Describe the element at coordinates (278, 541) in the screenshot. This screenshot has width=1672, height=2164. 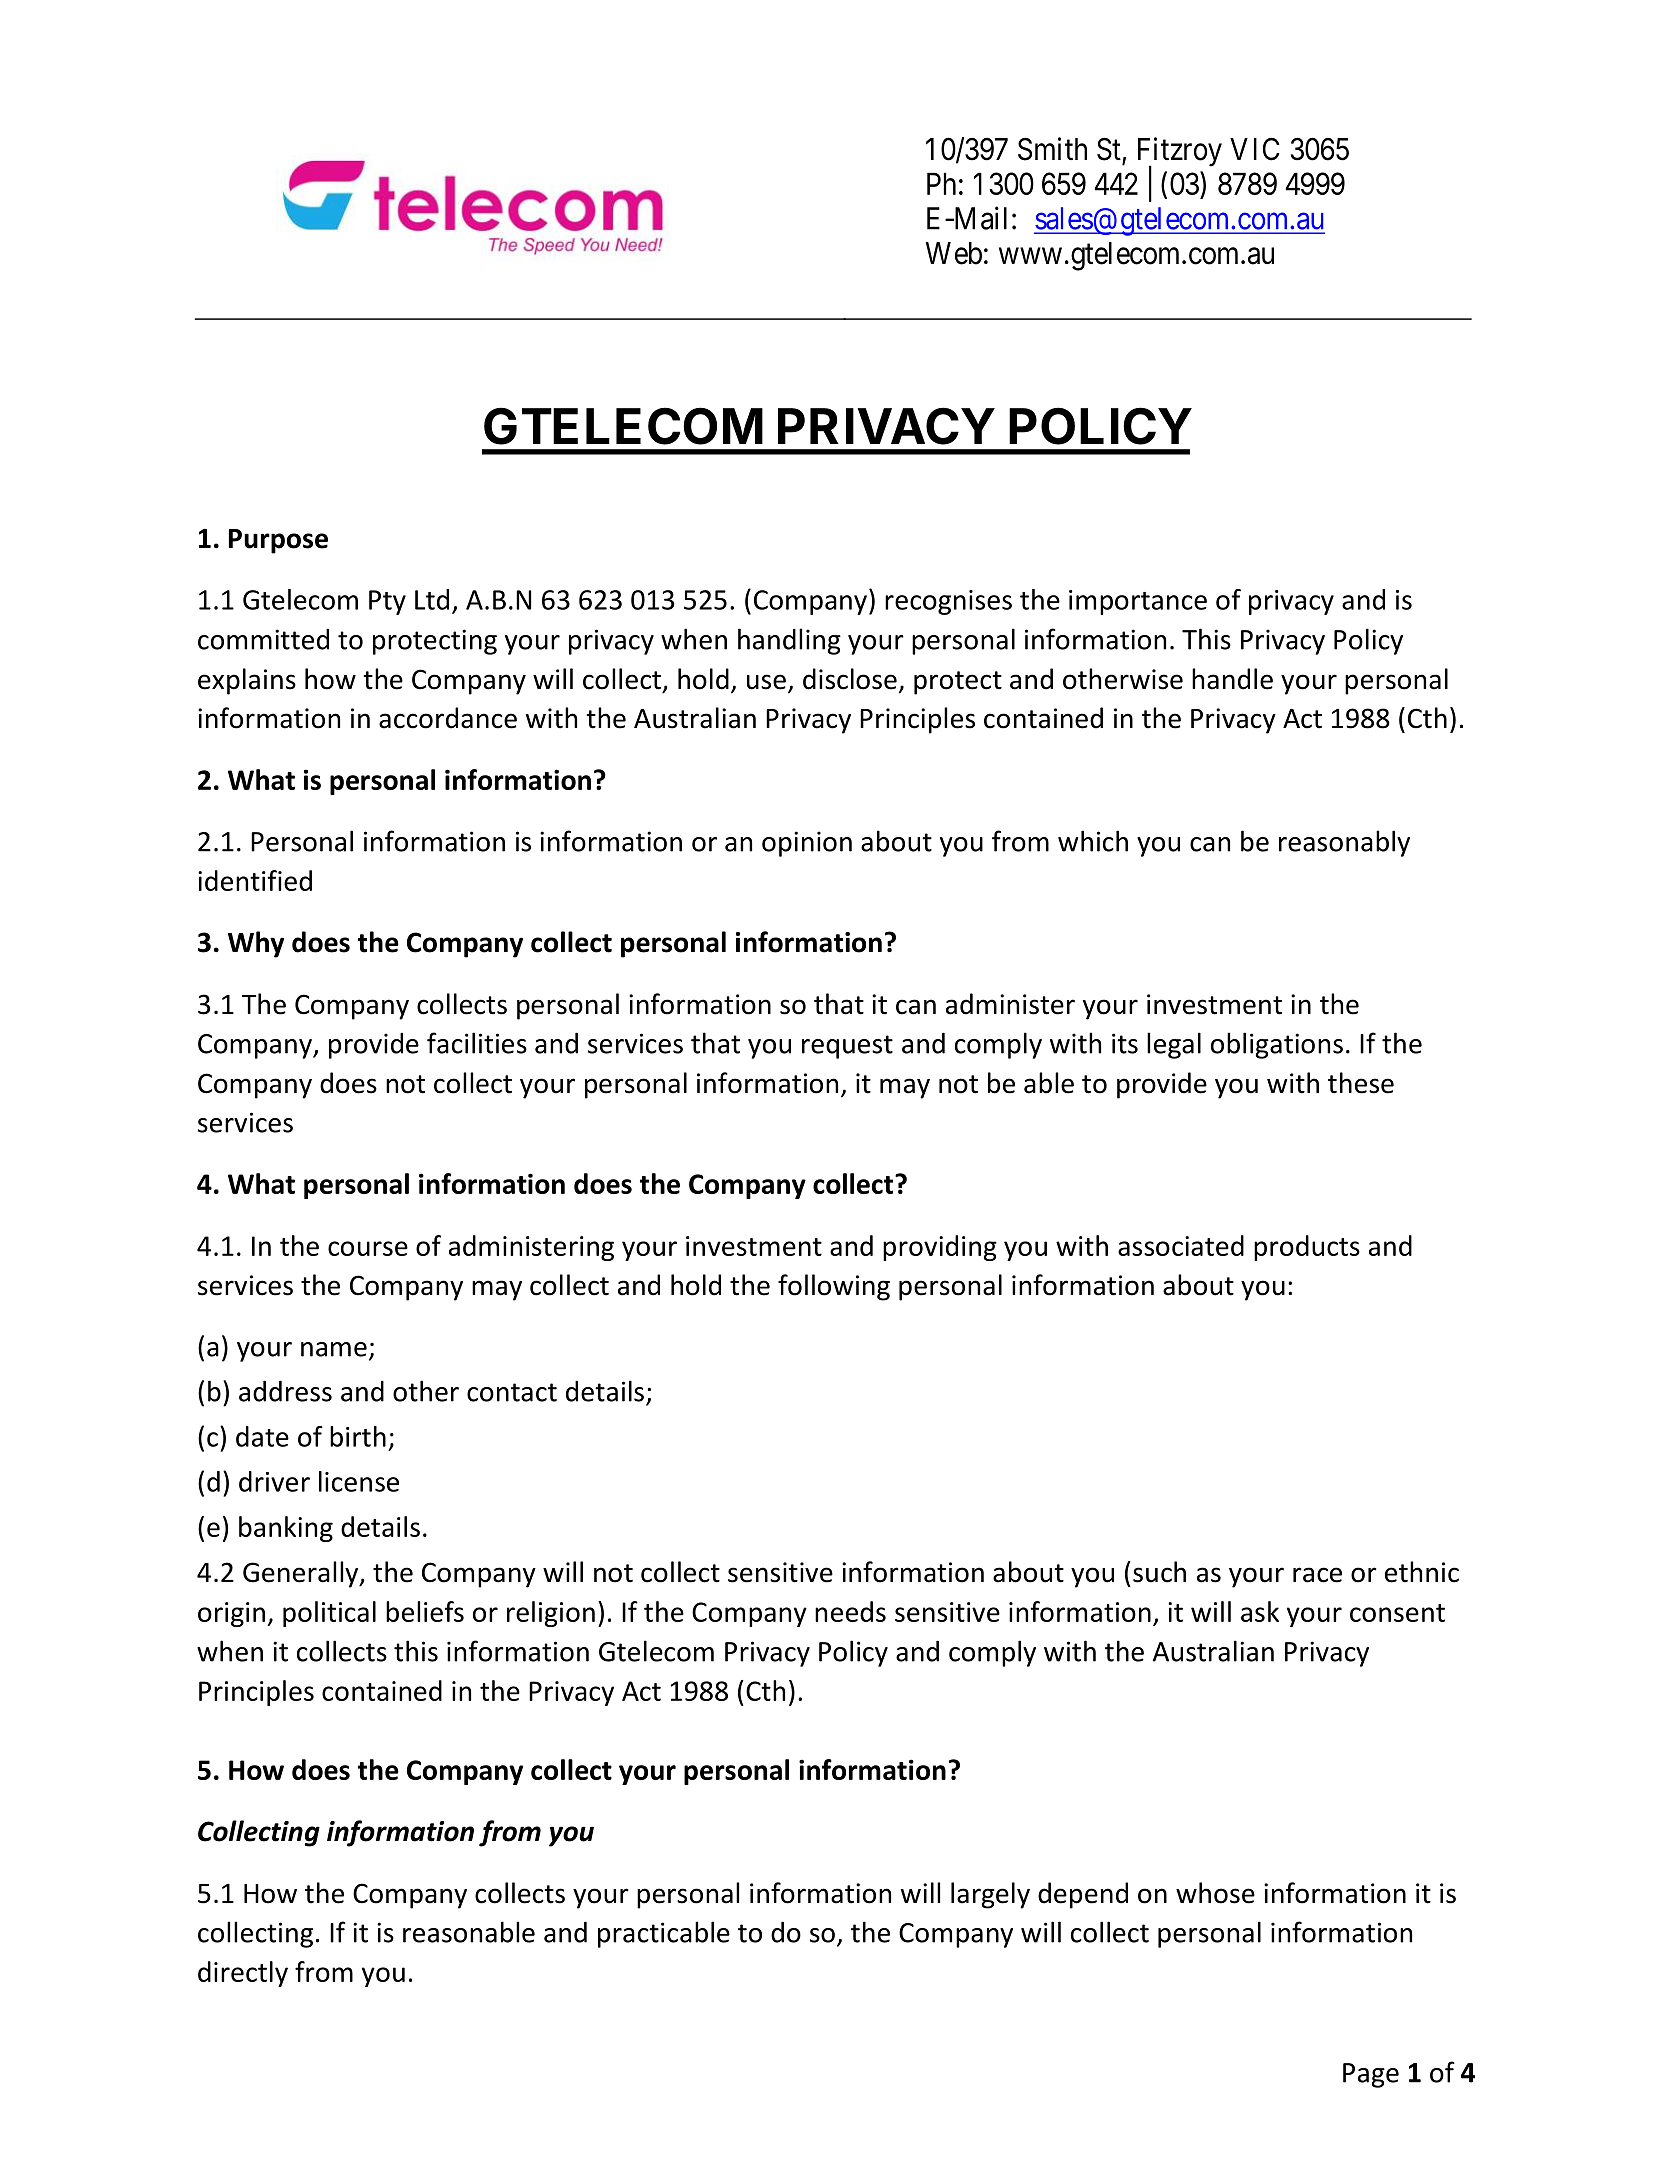
I see `Purpose` at that location.
